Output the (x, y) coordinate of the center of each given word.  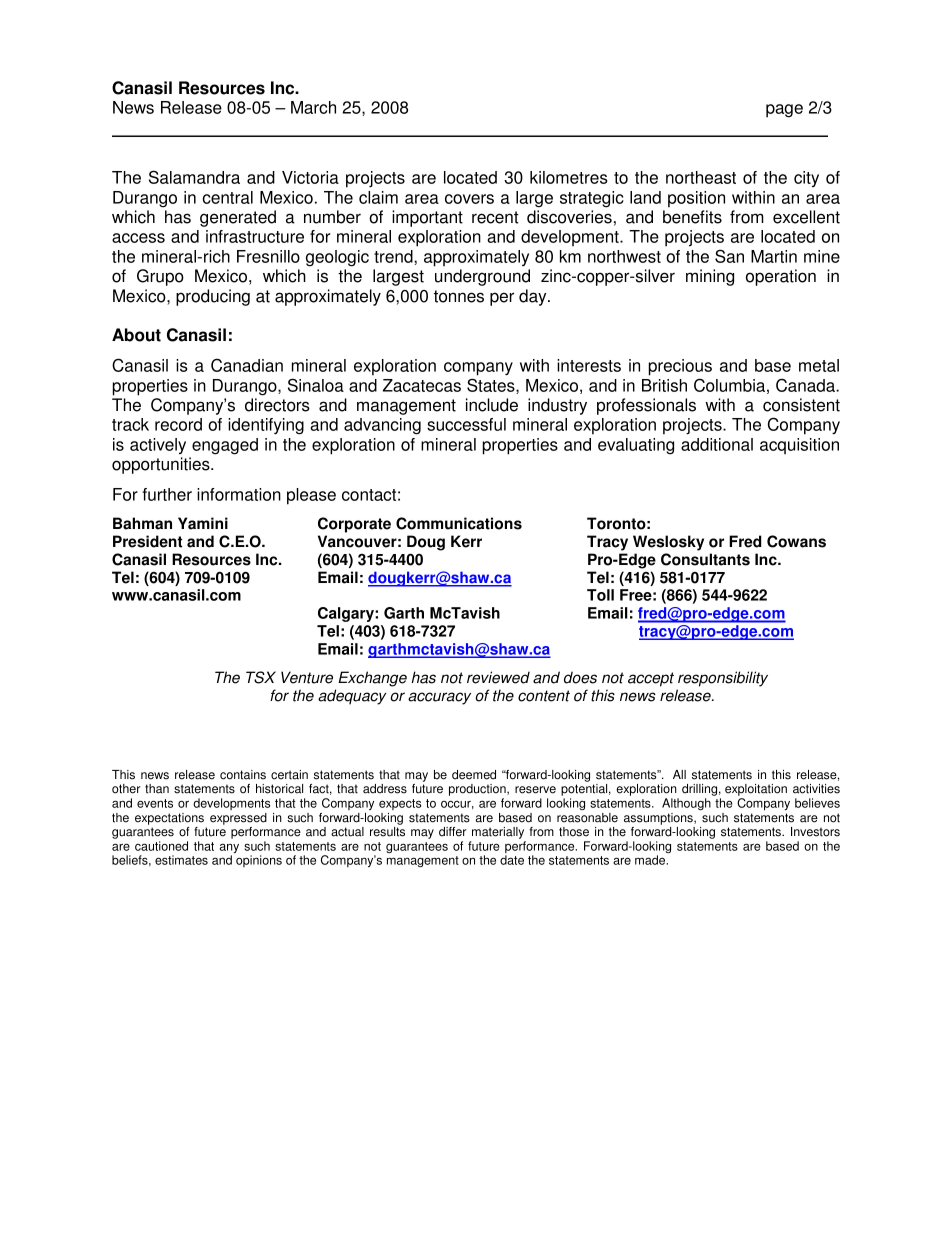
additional (717, 444)
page (784, 111)
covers (469, 199)
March (313, 107)
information (239, 494)
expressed (238, 819)
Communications (459, 523)
